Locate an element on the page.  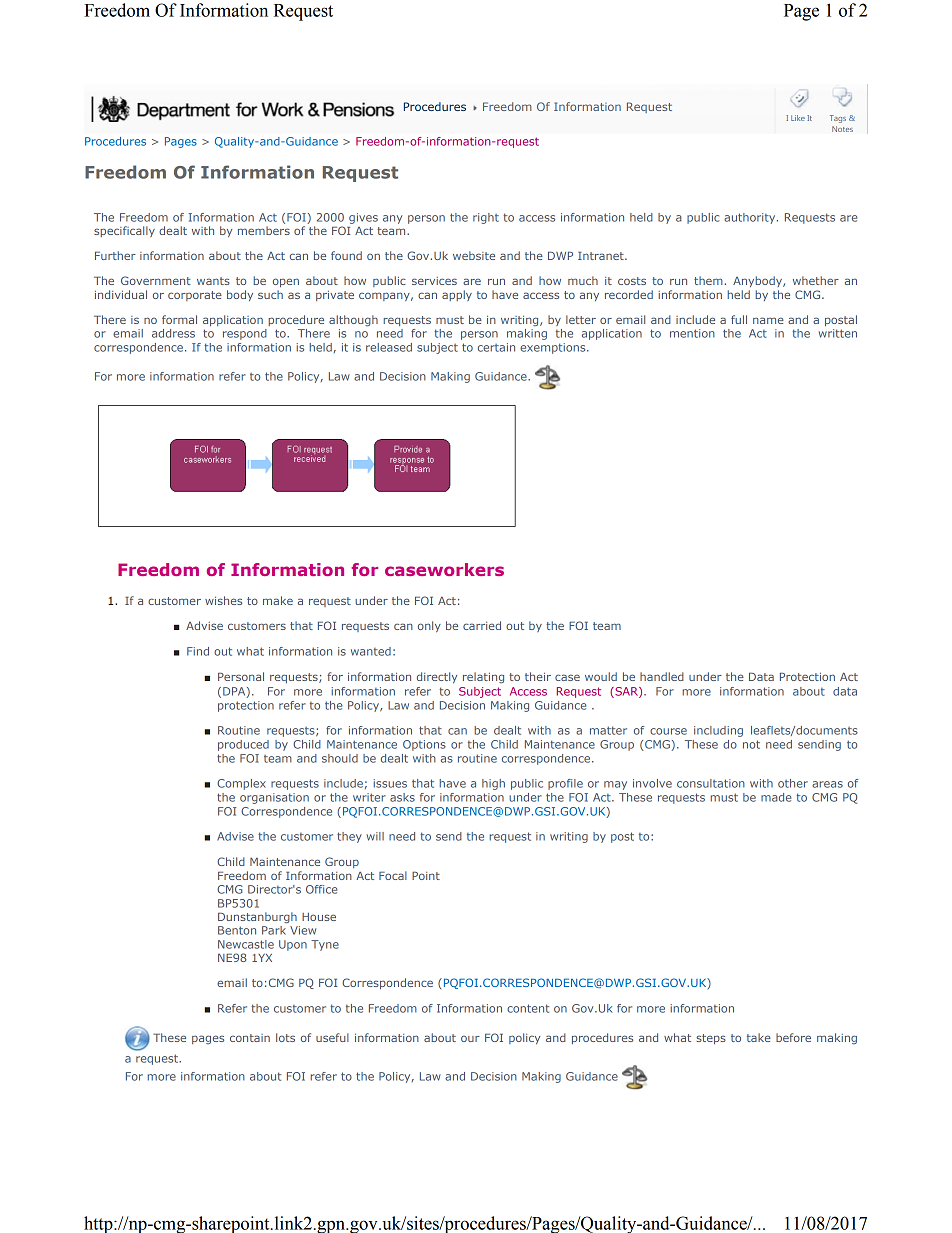
carried is located at coordinates (482, 625).
